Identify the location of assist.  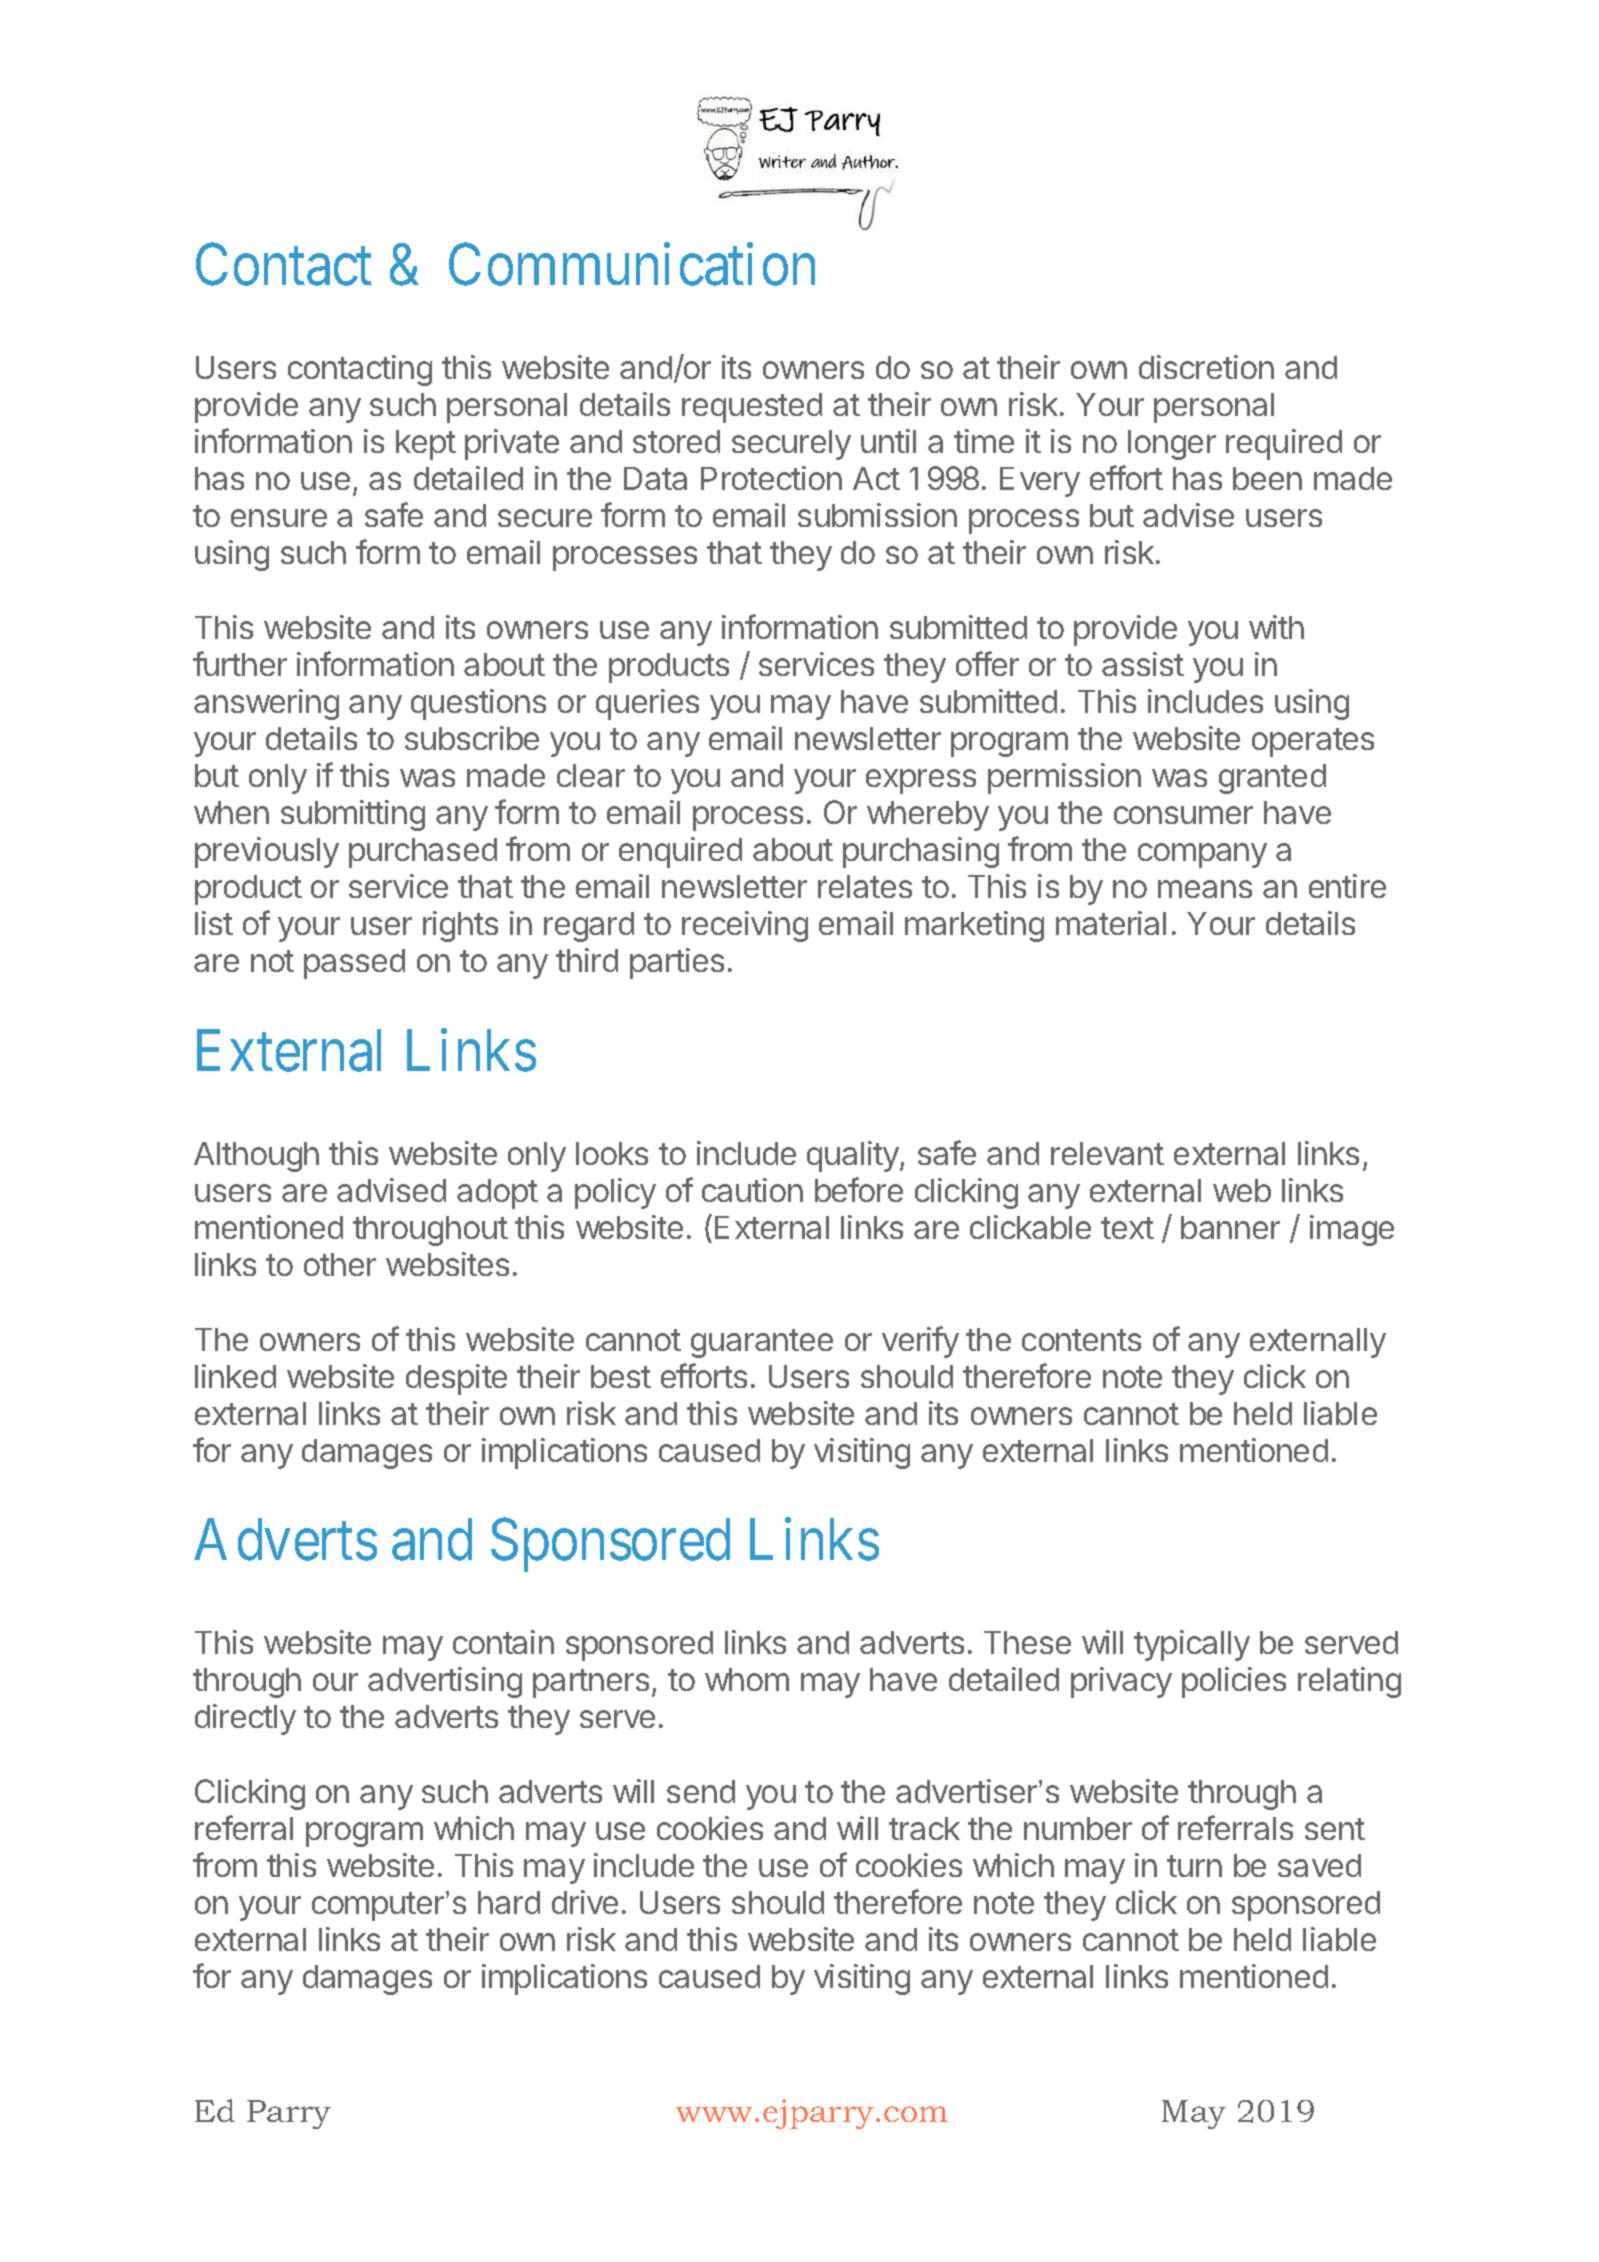
(1143, 664).
